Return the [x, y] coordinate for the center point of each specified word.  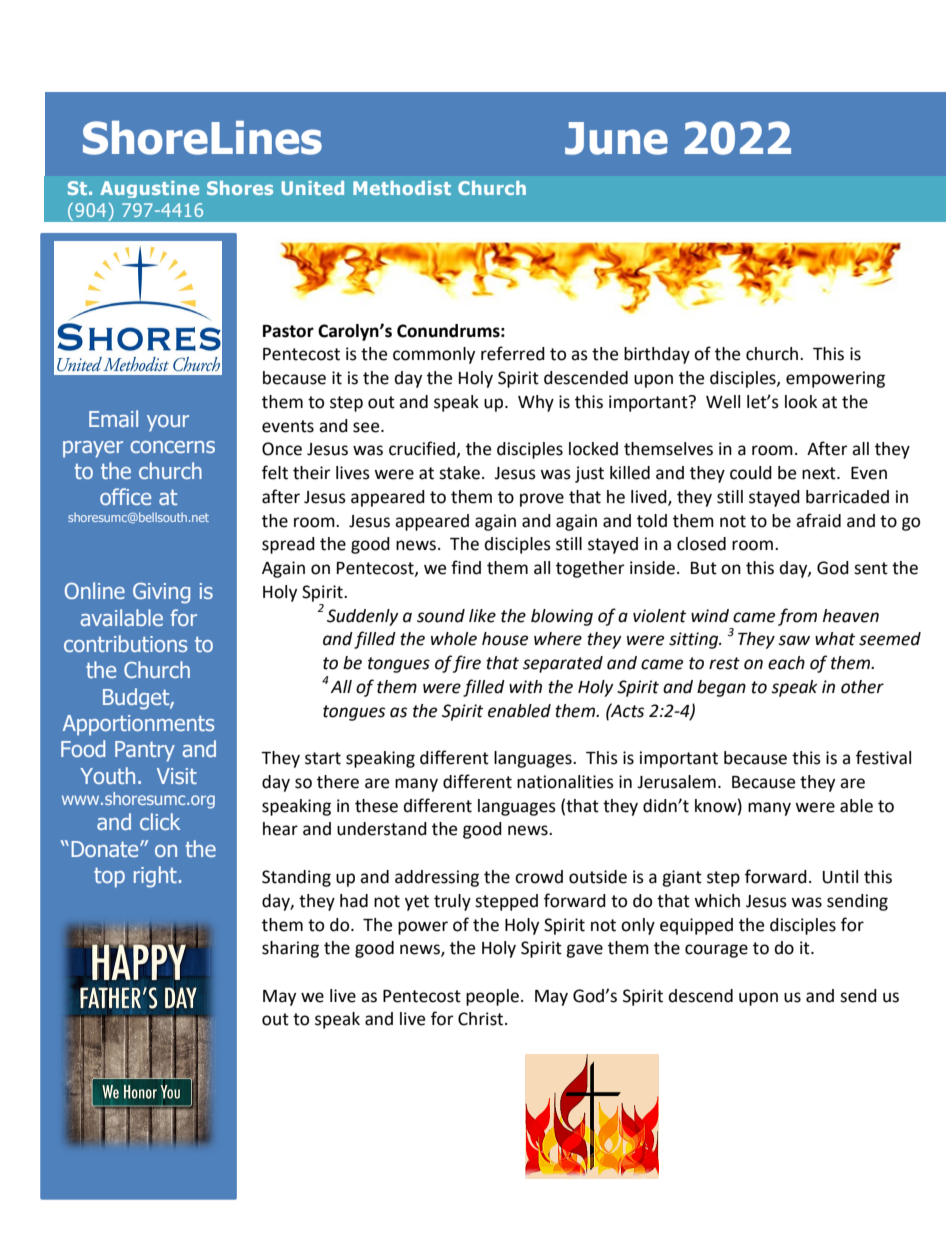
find [466, 567]
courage [716, 951]
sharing [290, 949]
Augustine [149, 189]
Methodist [402, 188]
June [616, 138]
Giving [161, 593]
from [797, 617]
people [492, 997]
